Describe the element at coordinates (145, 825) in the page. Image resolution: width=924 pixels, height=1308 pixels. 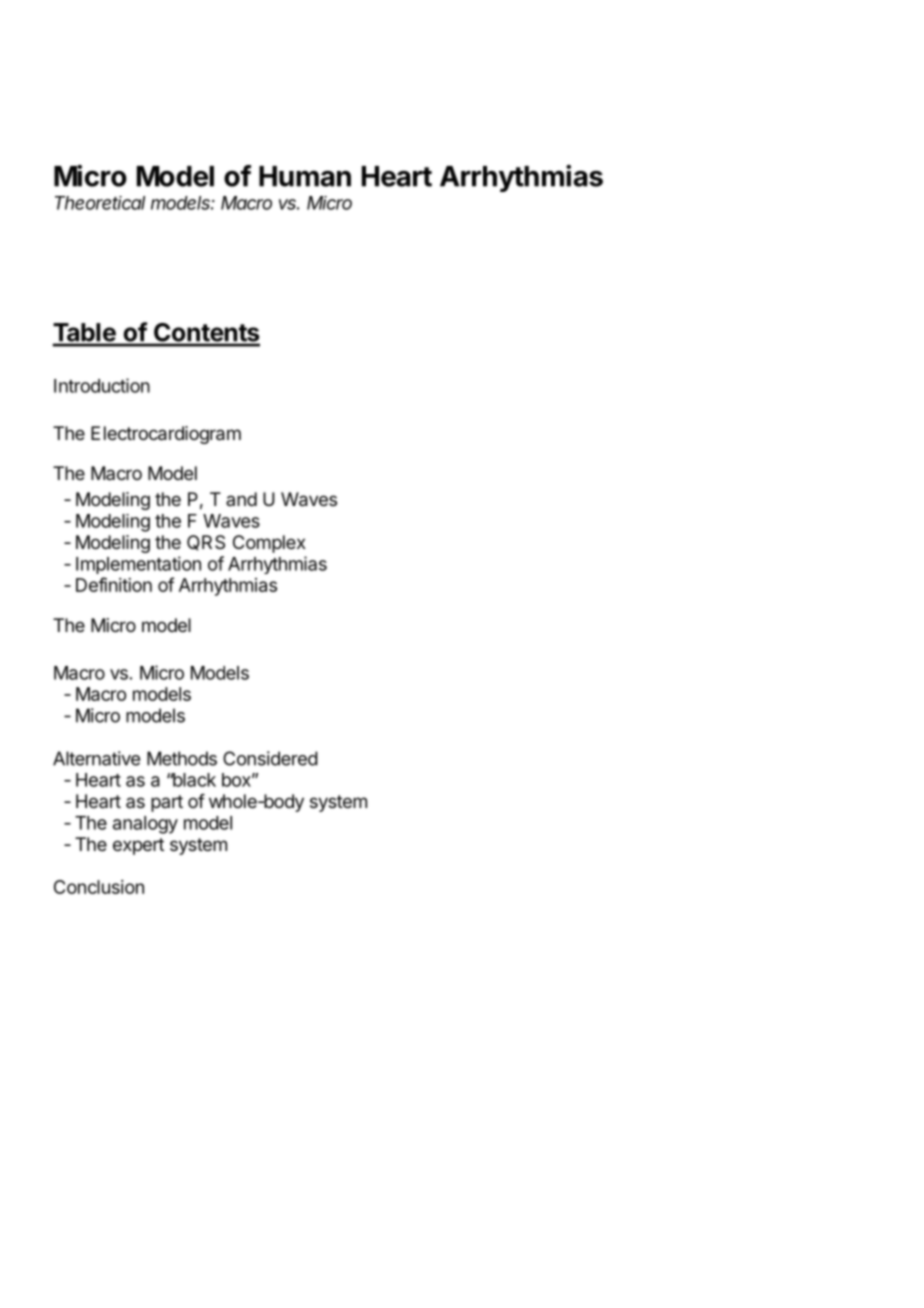
I see `analogy` at that location.
